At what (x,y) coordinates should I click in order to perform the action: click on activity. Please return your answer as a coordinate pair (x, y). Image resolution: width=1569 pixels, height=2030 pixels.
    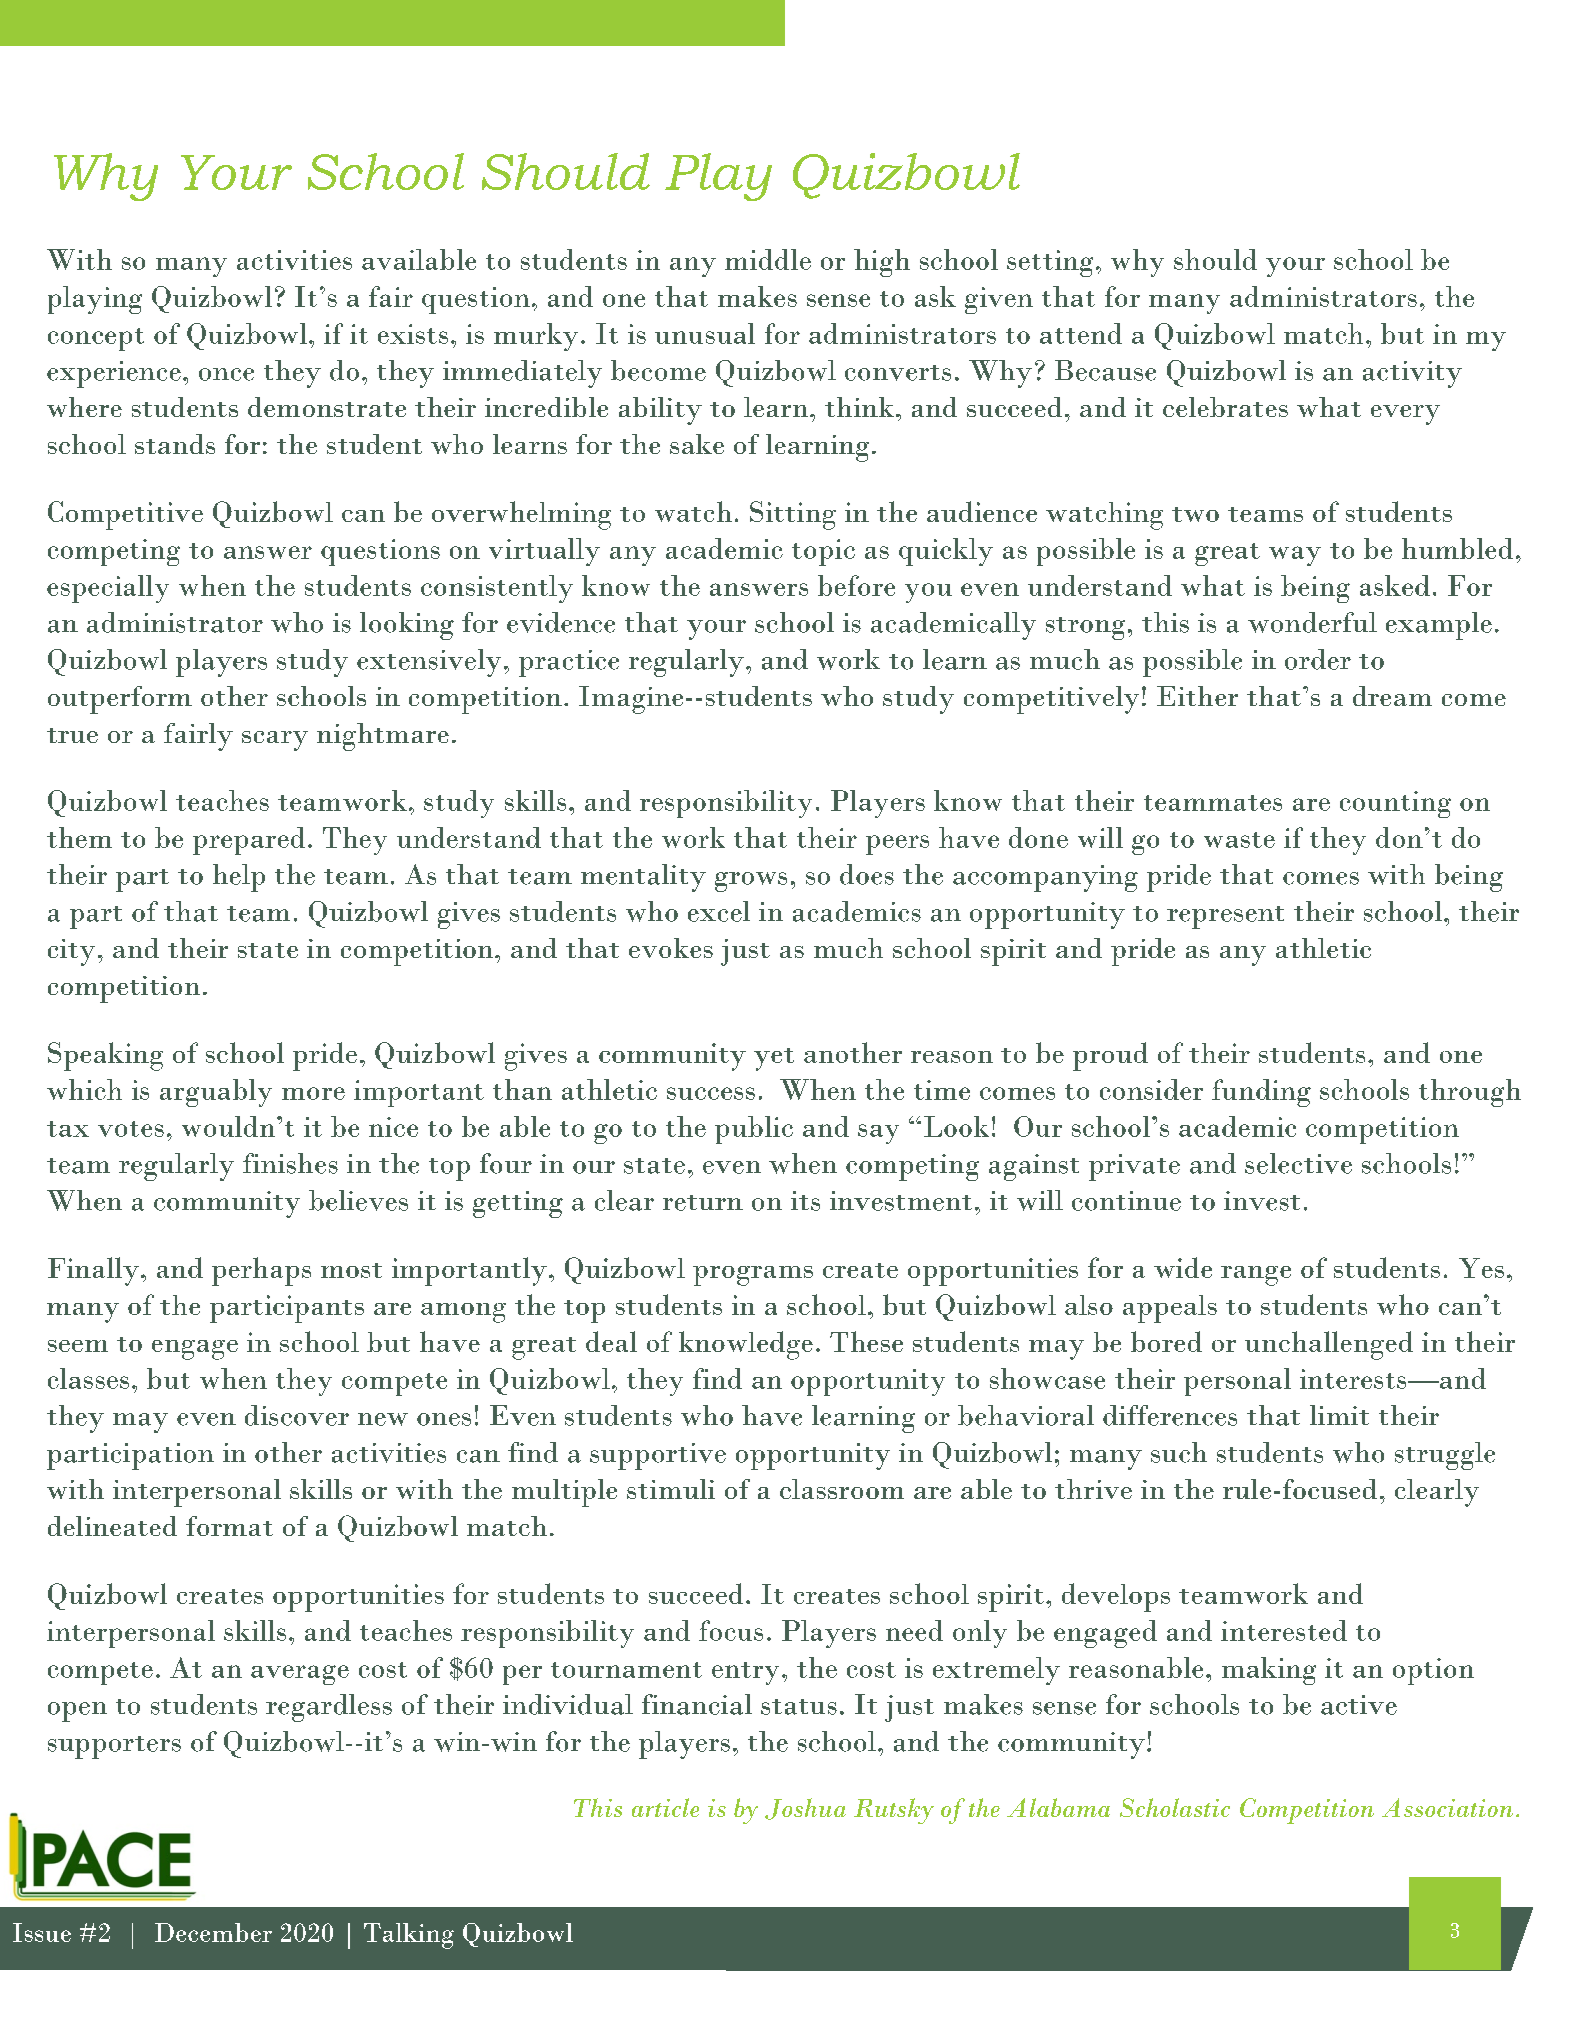
    Looking at the image, I should click on (1412, 374).
